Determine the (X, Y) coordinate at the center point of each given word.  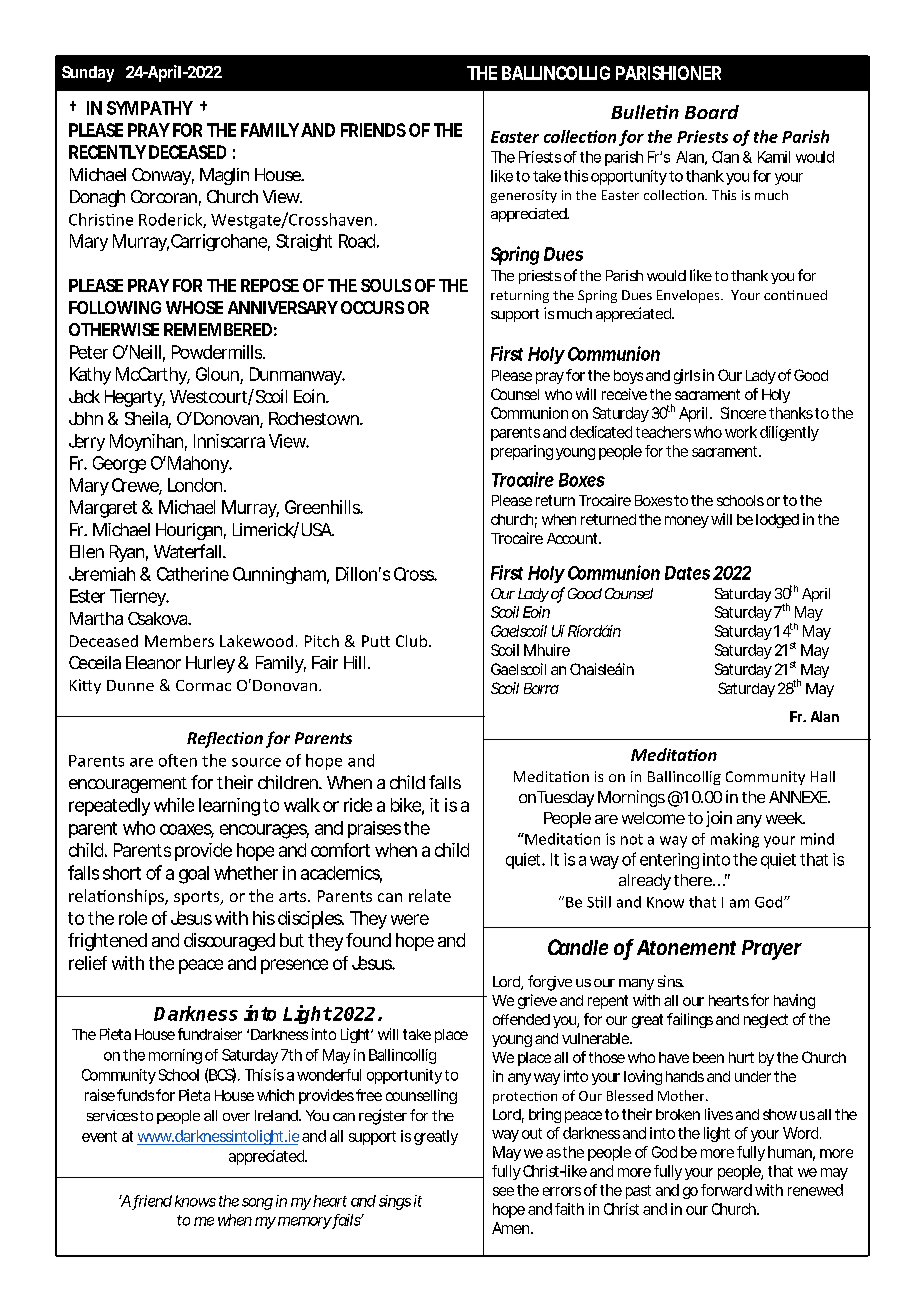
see (503, 1191)
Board (712, 112)
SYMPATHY (150, 108)
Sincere (743, 413)
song (257, 1204)
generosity (524, 196)
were (410, 919)
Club (413, 641)
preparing (522, 452)
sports (198, 898)
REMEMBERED (218, 329)
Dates (687, 573)
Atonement (686, 947)
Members (179, 641)
